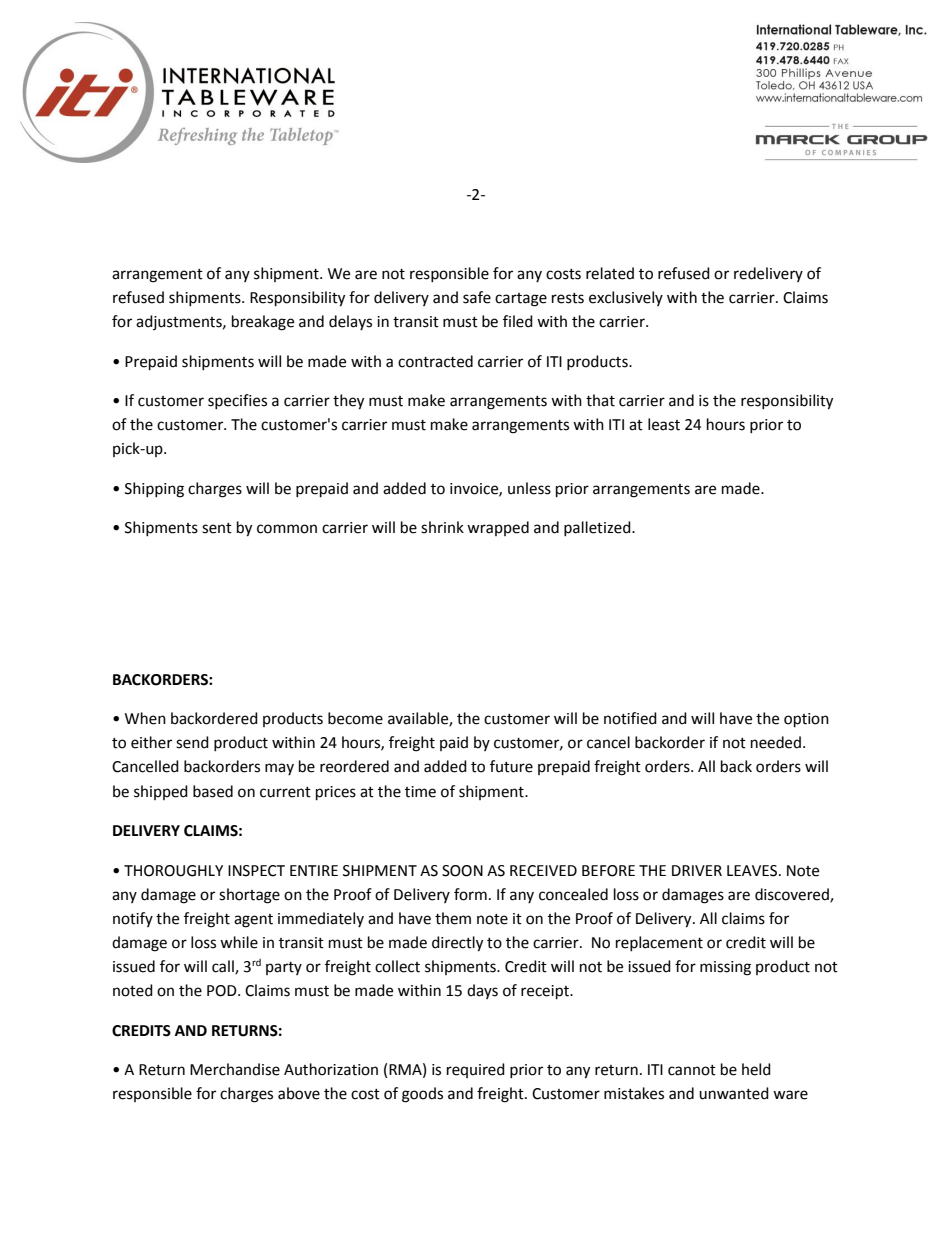 Image resolution: width=952 pixels, height=1233 pixels. I want to click on based, so click(213, 791).
